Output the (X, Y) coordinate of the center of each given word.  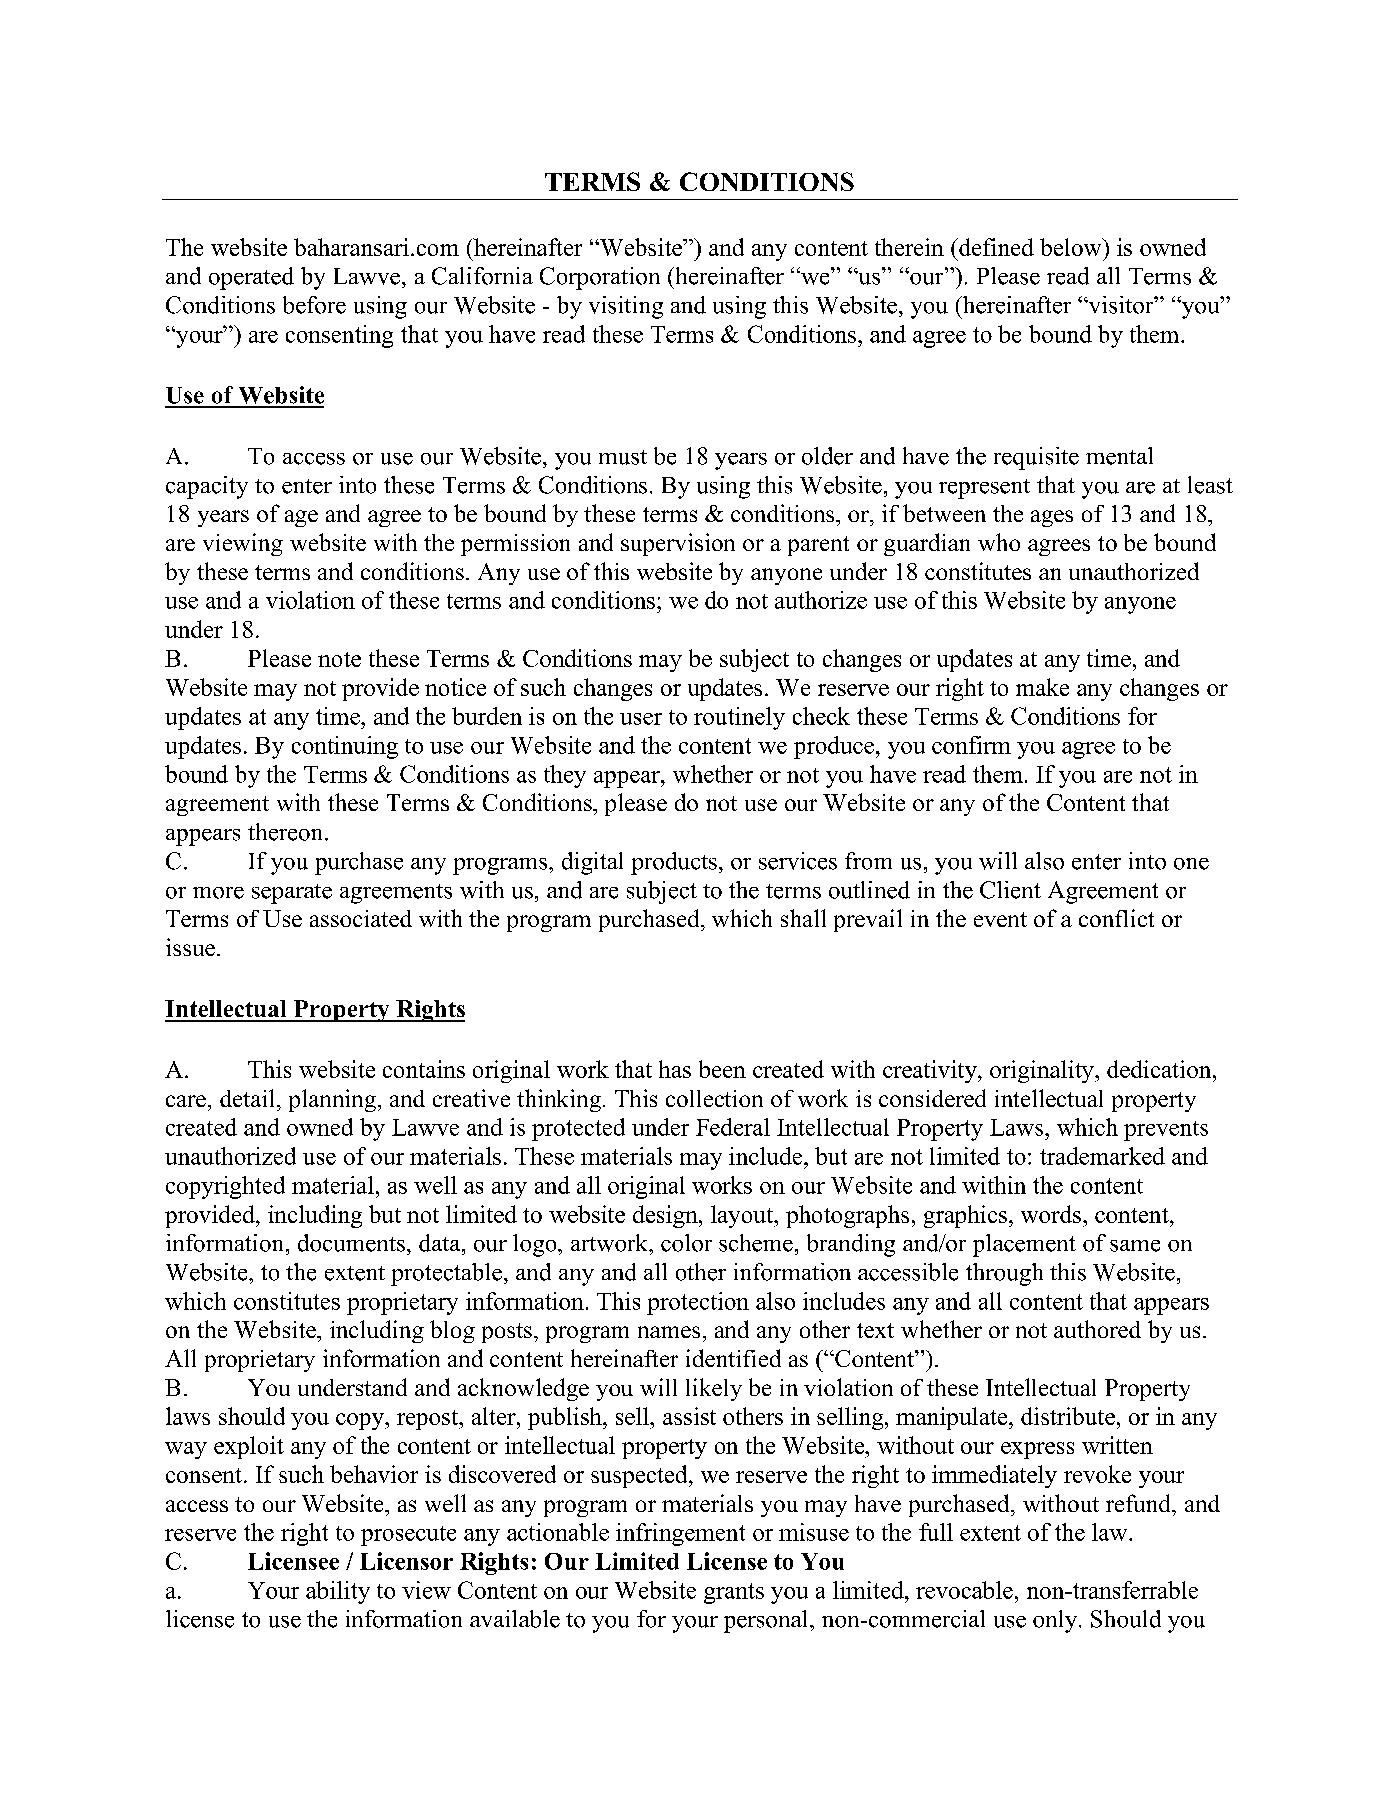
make (1042, 687)
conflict (1116, 918)
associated (361, 918)
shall (803, 918)
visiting (626, 307)
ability (338, 1592)
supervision (678, 544)
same (1135, 1246)
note (339, 659)
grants (734, 1593)
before (314, 305)
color (686, 1243)
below (1072, 247)
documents (351, 1243)
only (1056, 1621)
